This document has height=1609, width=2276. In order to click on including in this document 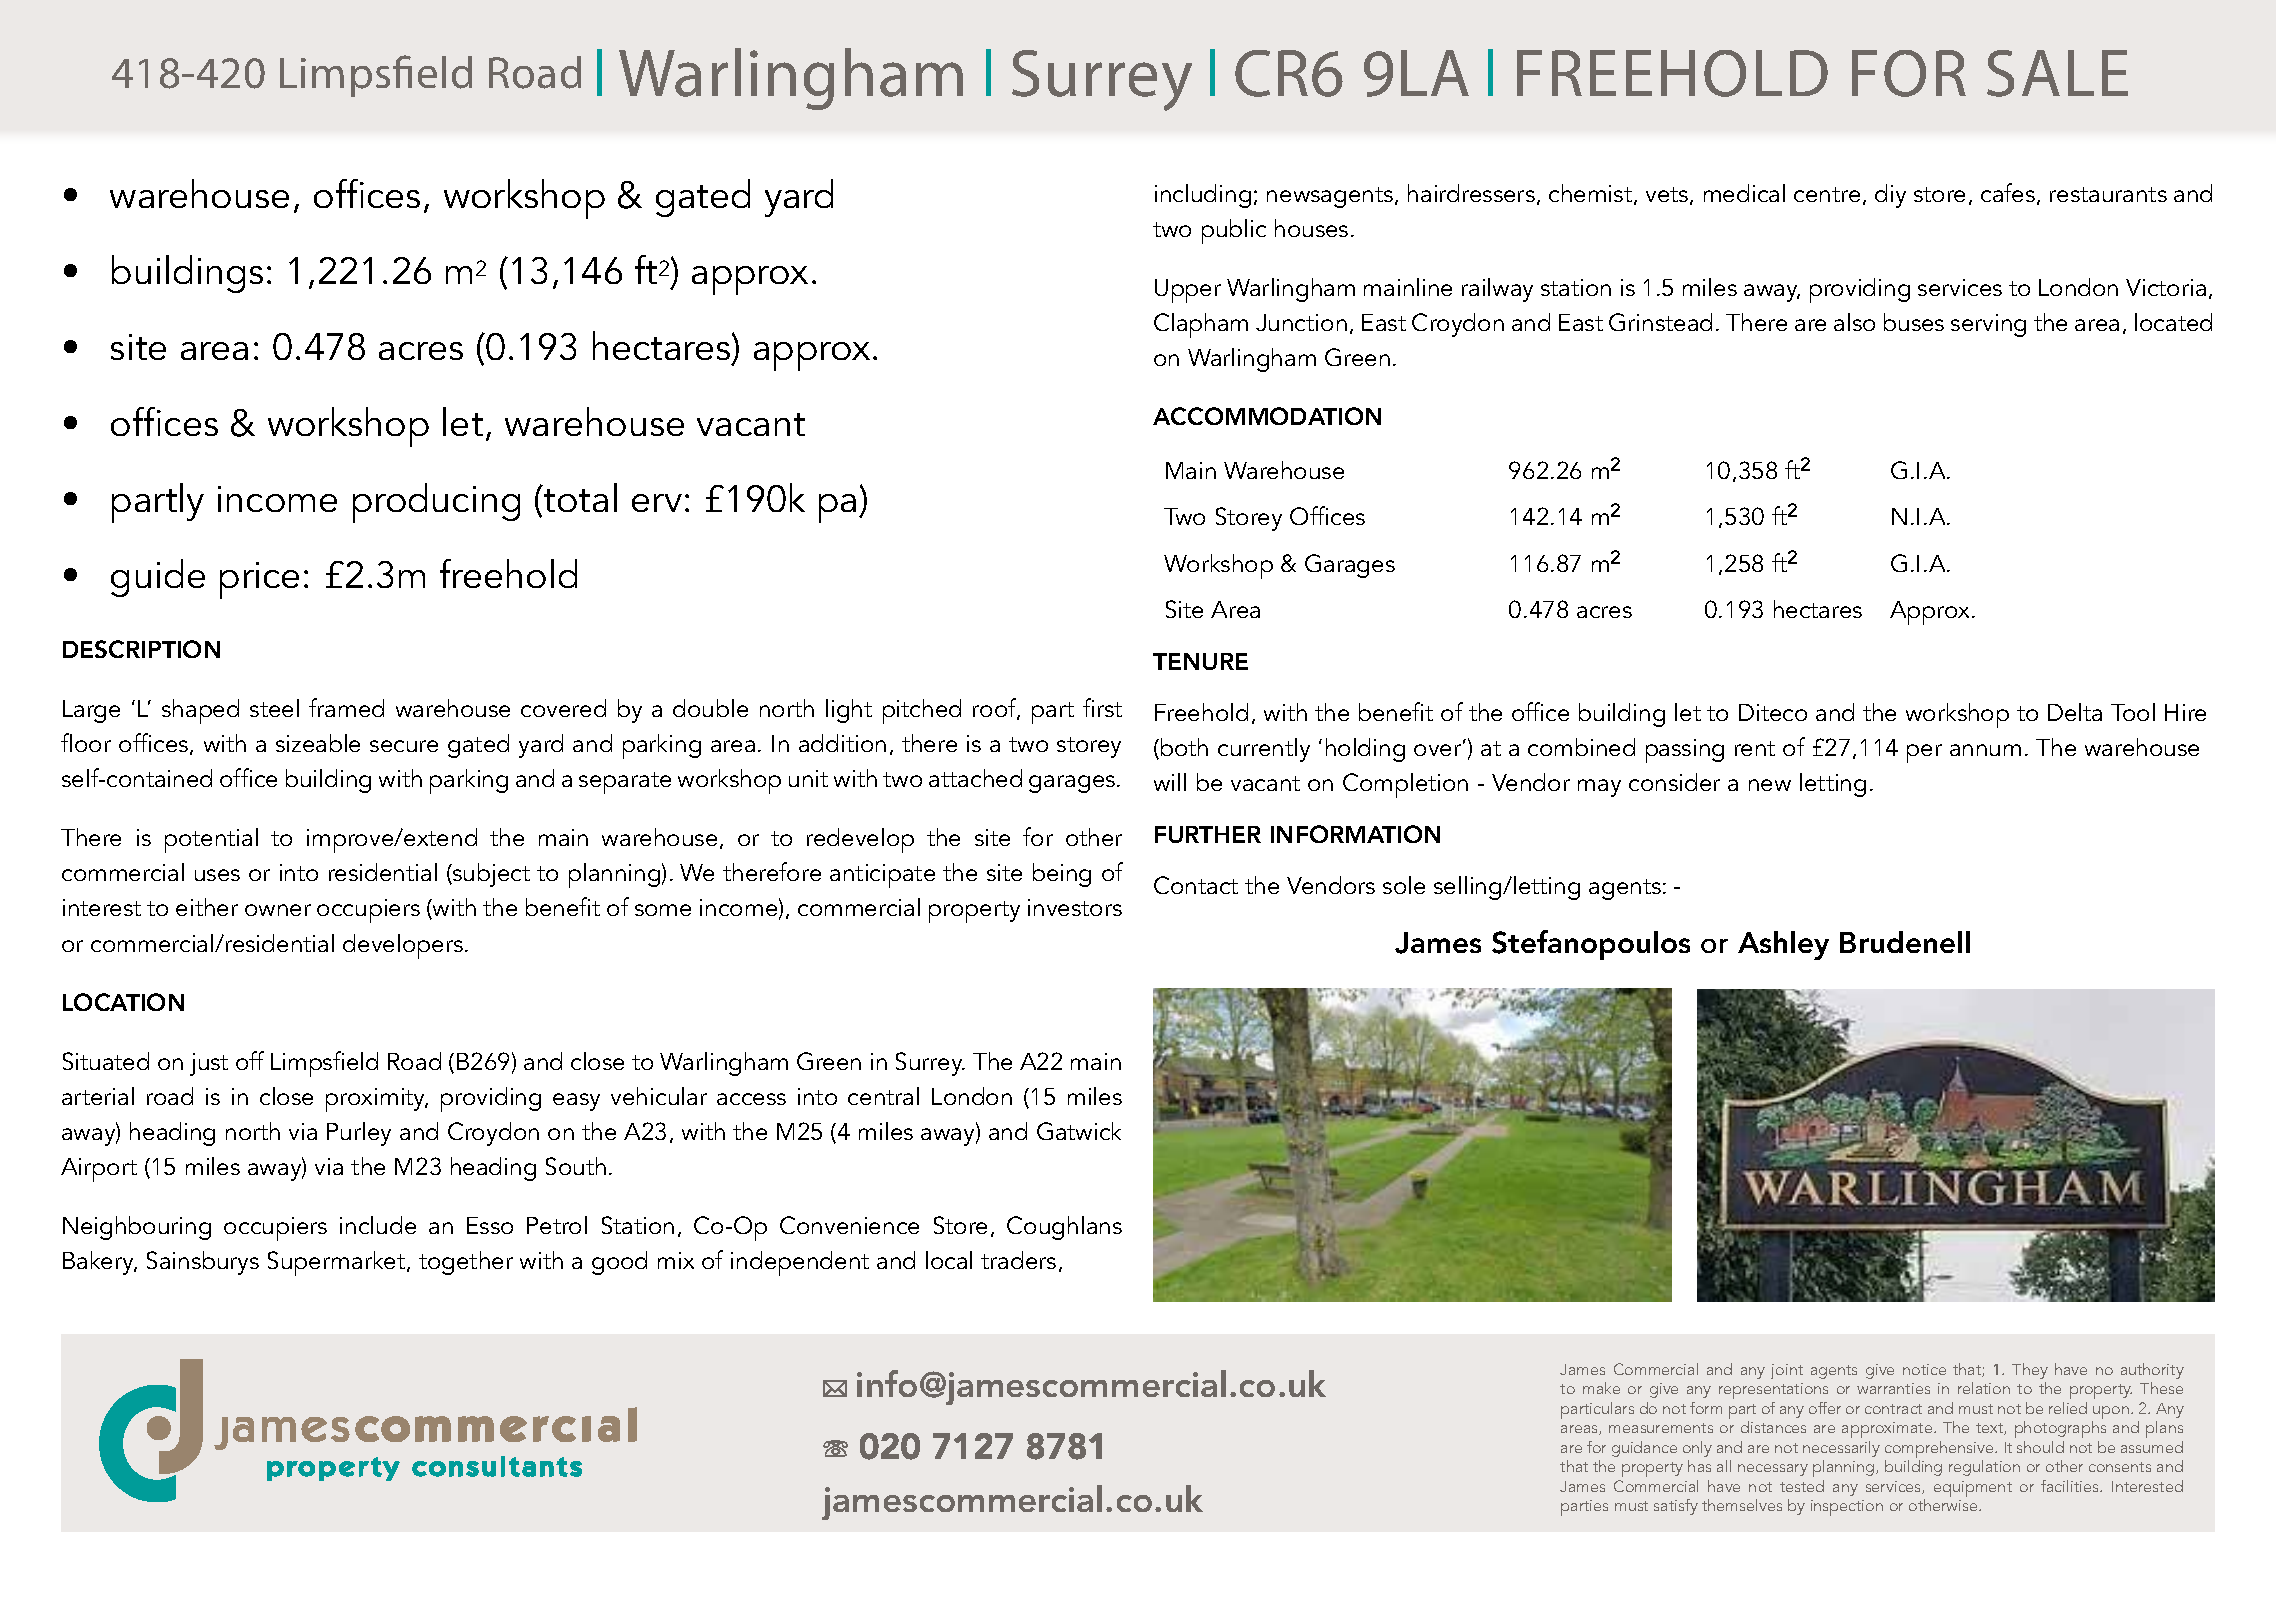, I will do `click(1203, 196)`.
